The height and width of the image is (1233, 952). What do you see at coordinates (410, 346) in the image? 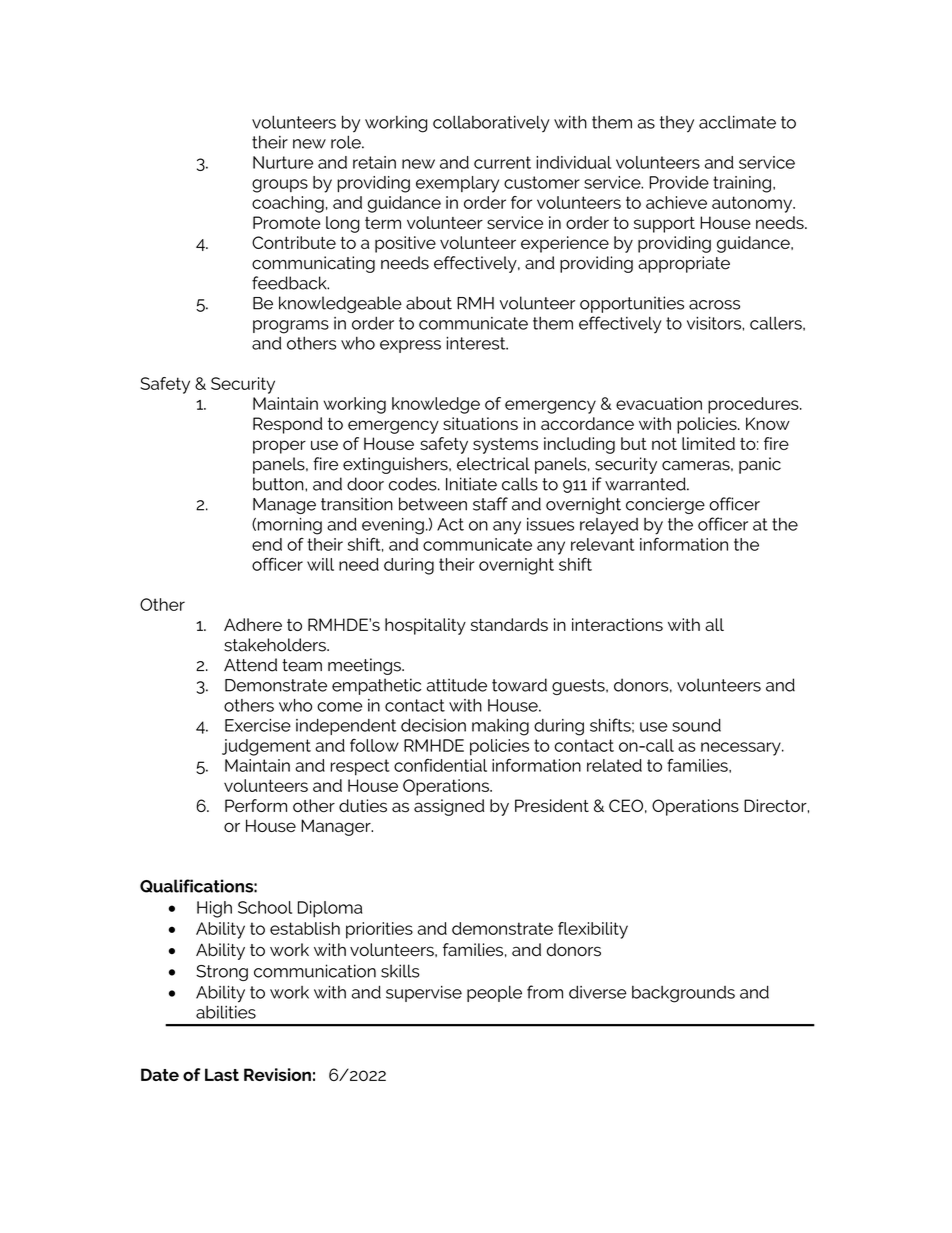
I see `express` at bounding box center [410, 346].
